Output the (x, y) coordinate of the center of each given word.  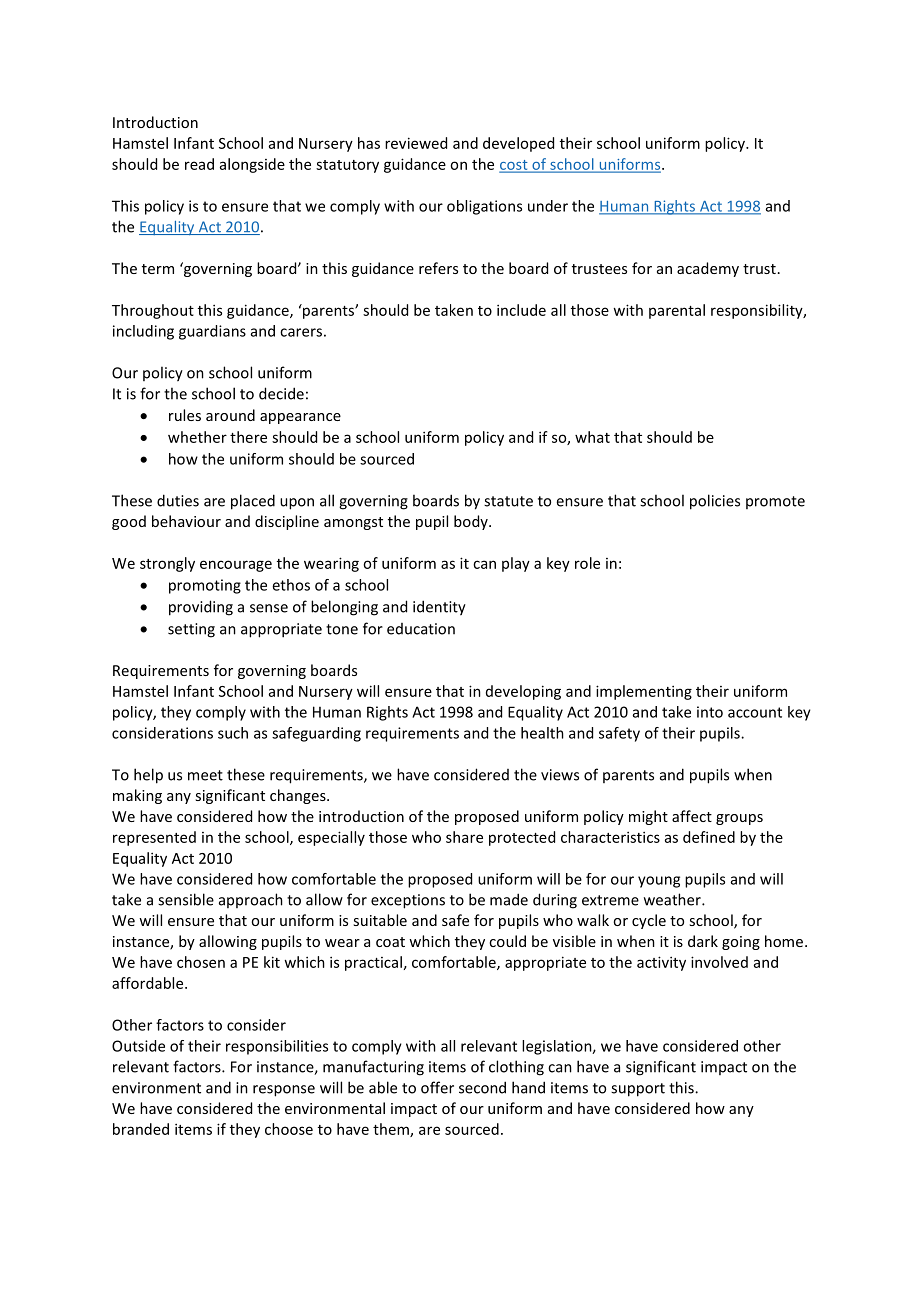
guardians (212, 332)
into (710, 712)
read (199, 164)
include (521, 310)
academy (708, 269)
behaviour (186, 521)
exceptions (408, 901)
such (233, 733)
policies (715, 502)
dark (703, 941)
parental (677, 311)
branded (141, 1129)
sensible (186, 899)
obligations (484, 207)
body (472, 522)
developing (523, 692)
